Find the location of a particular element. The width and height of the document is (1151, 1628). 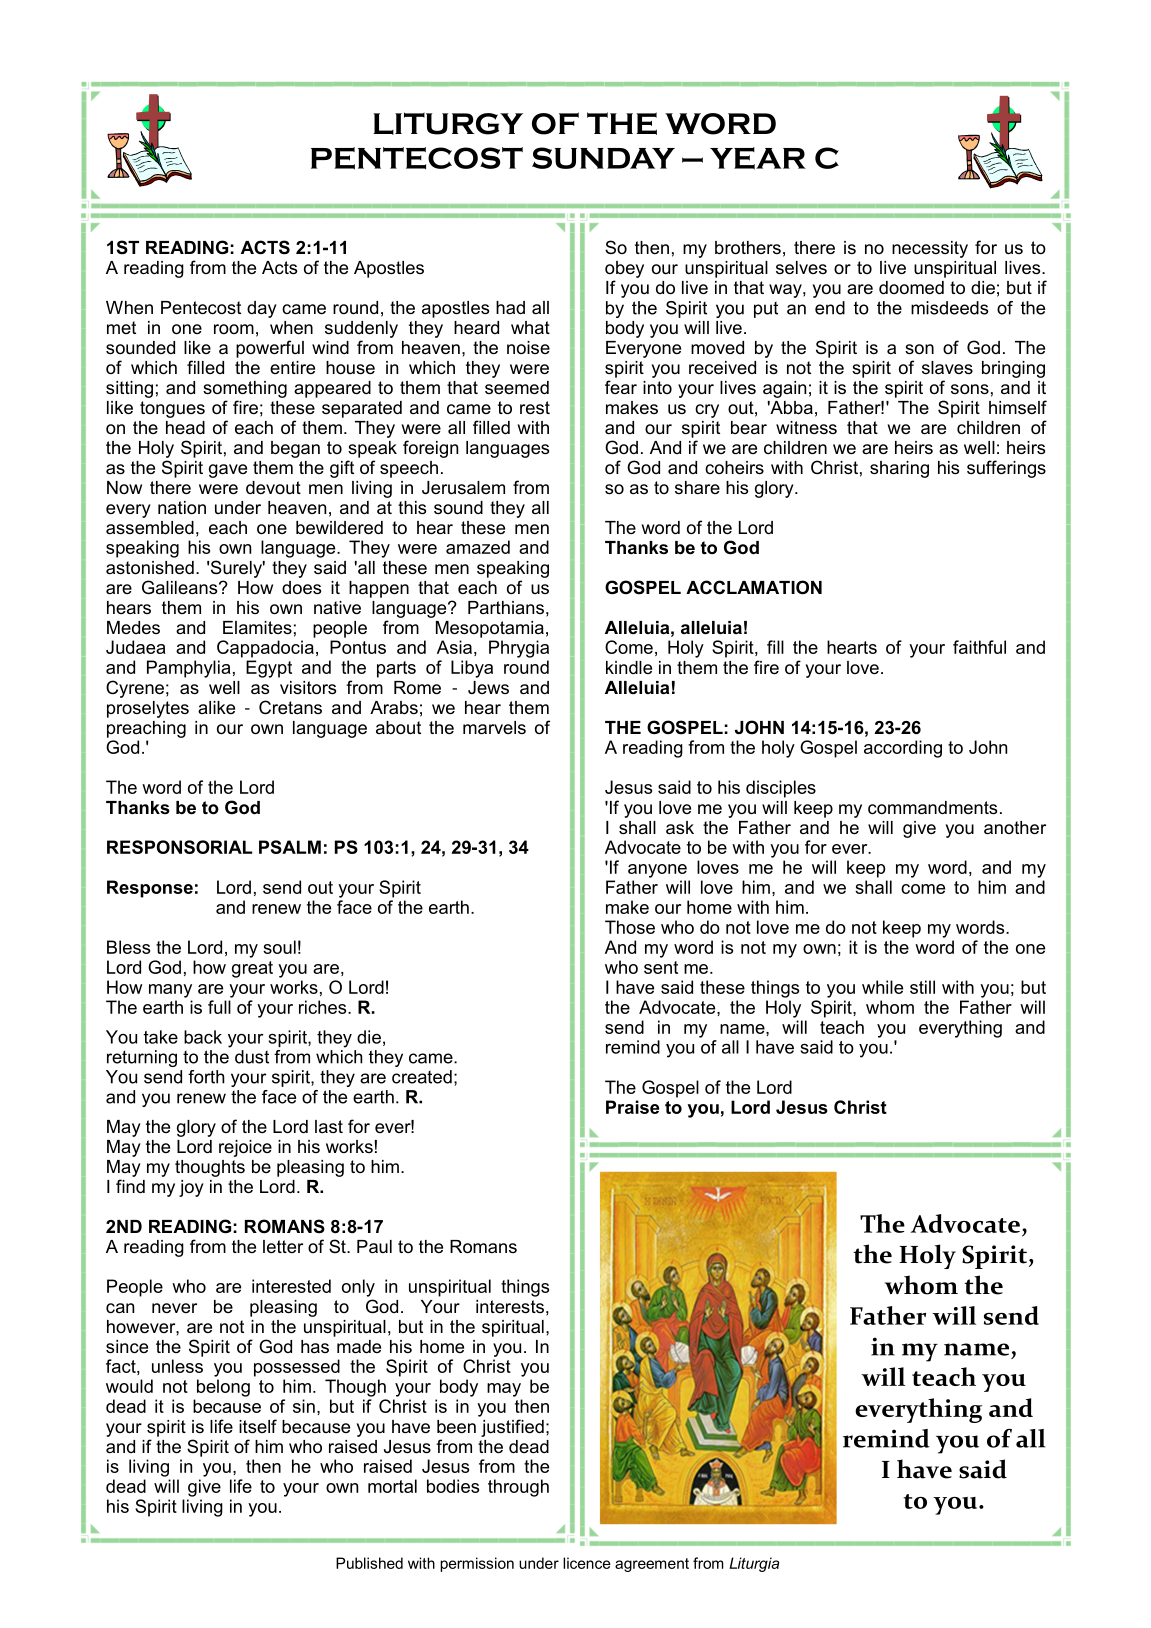

joy is located at coordinates (191, 1188).
